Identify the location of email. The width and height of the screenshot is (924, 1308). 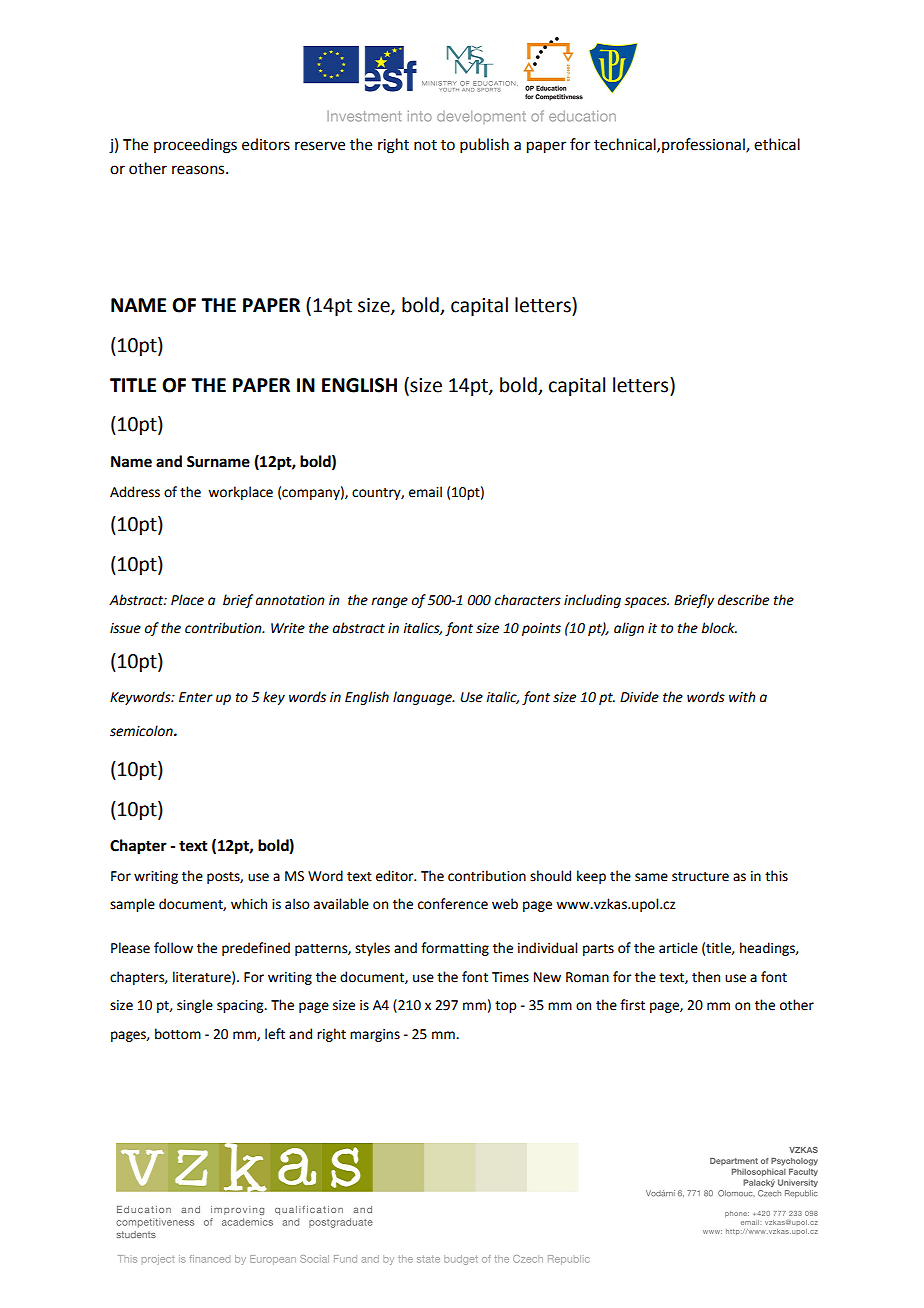
(425, 492).
